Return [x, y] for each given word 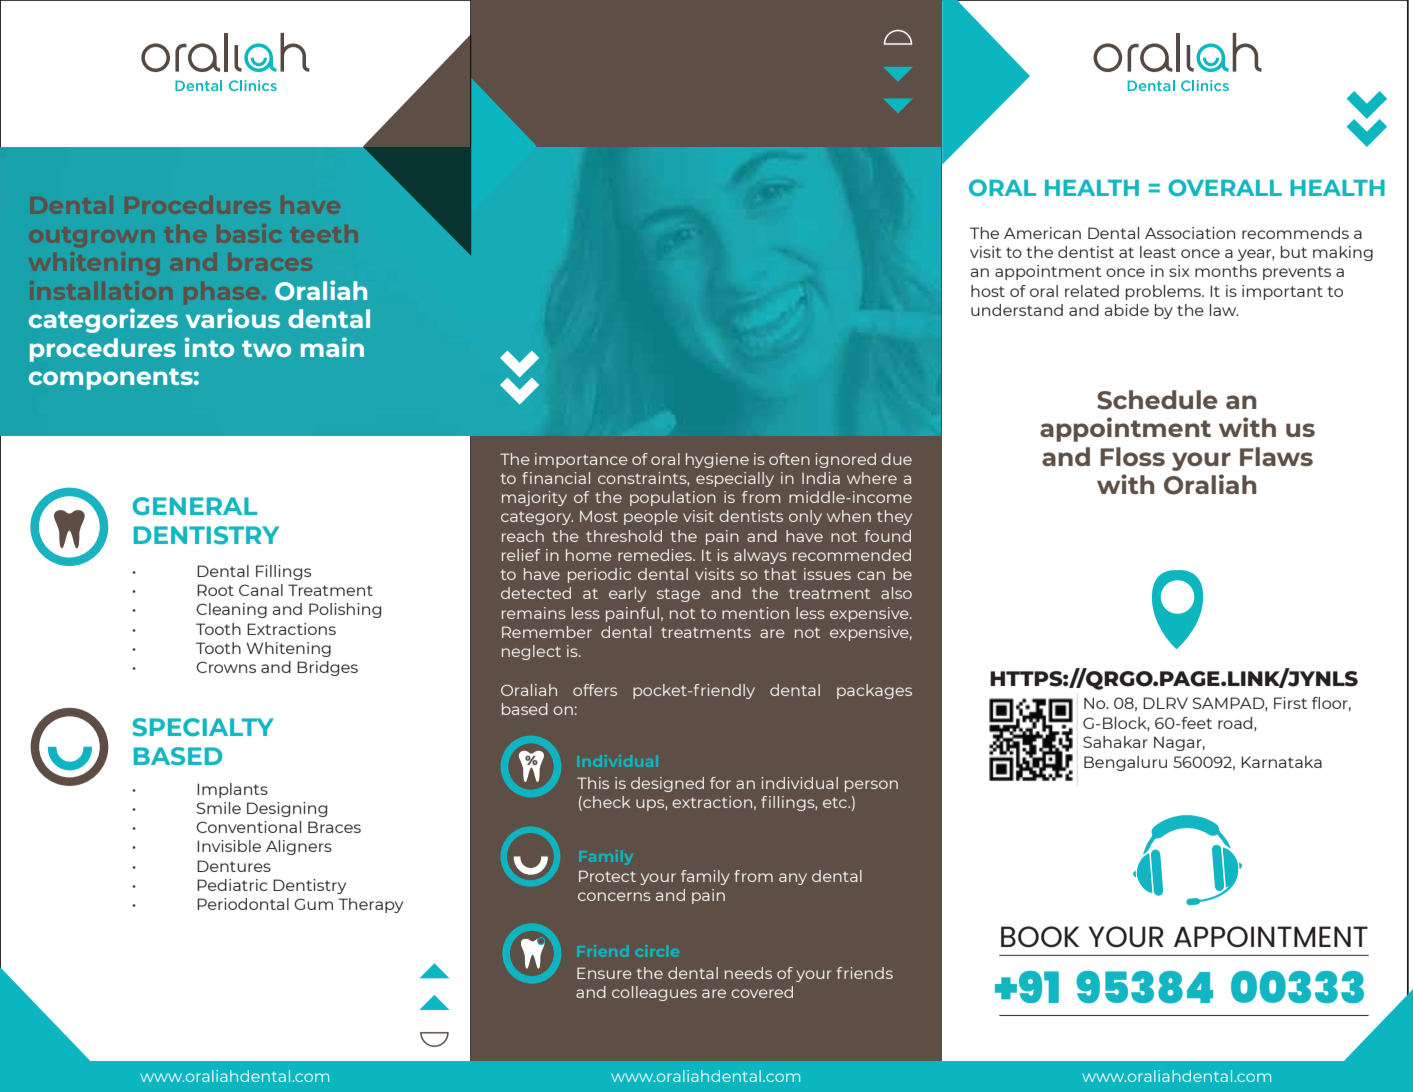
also [896, 593]
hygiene [717, 460]
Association [1190, 233]
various [233, 318]
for [720, 783]
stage [678, 595]
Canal [261, 590]
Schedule [1157, 400]
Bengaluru [1125, 763]
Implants [232, 790]
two [266, 348]
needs [748, 973]
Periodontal [243, 904]
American [1042, 233]
